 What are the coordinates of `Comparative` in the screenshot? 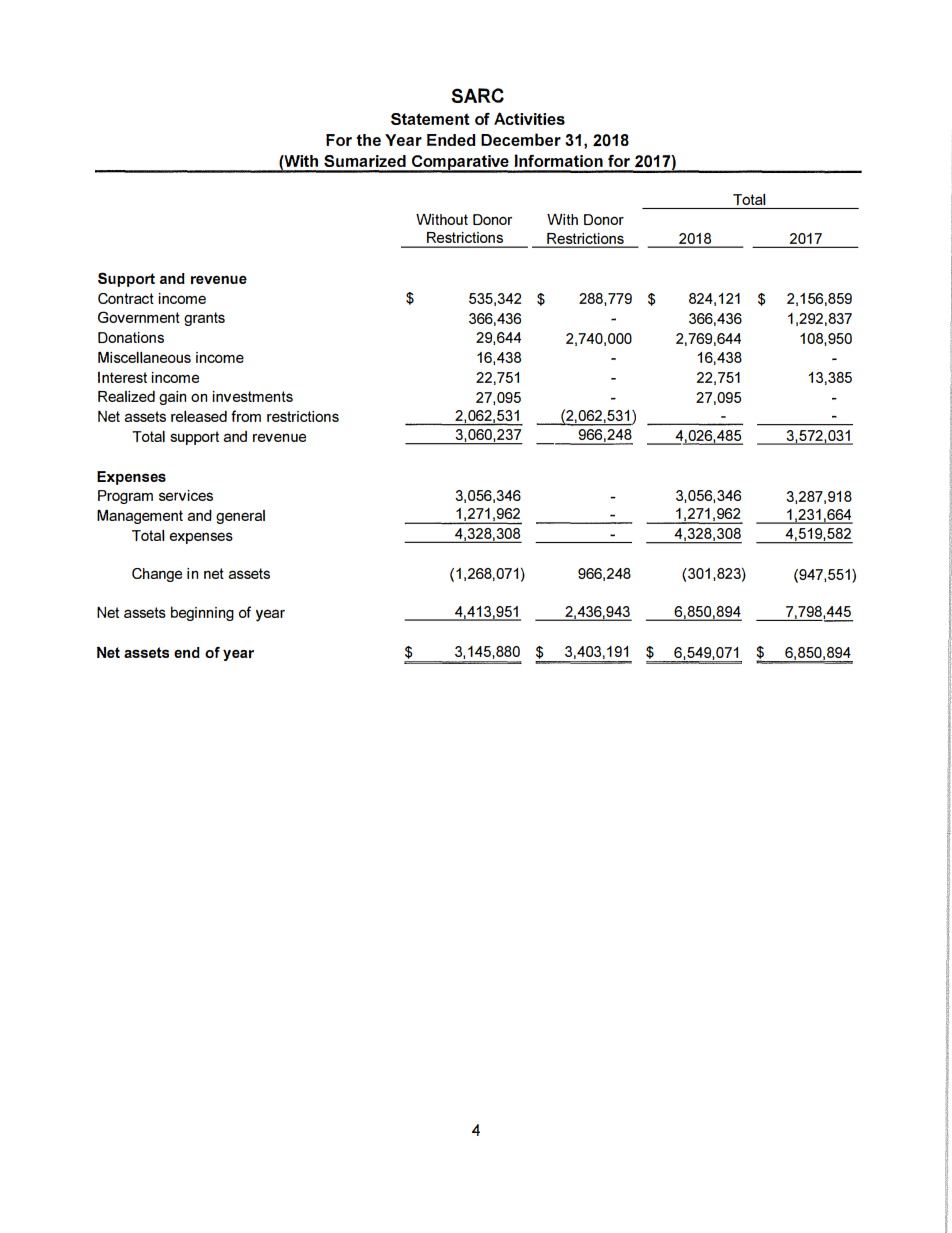 It's located at (460, 164).
